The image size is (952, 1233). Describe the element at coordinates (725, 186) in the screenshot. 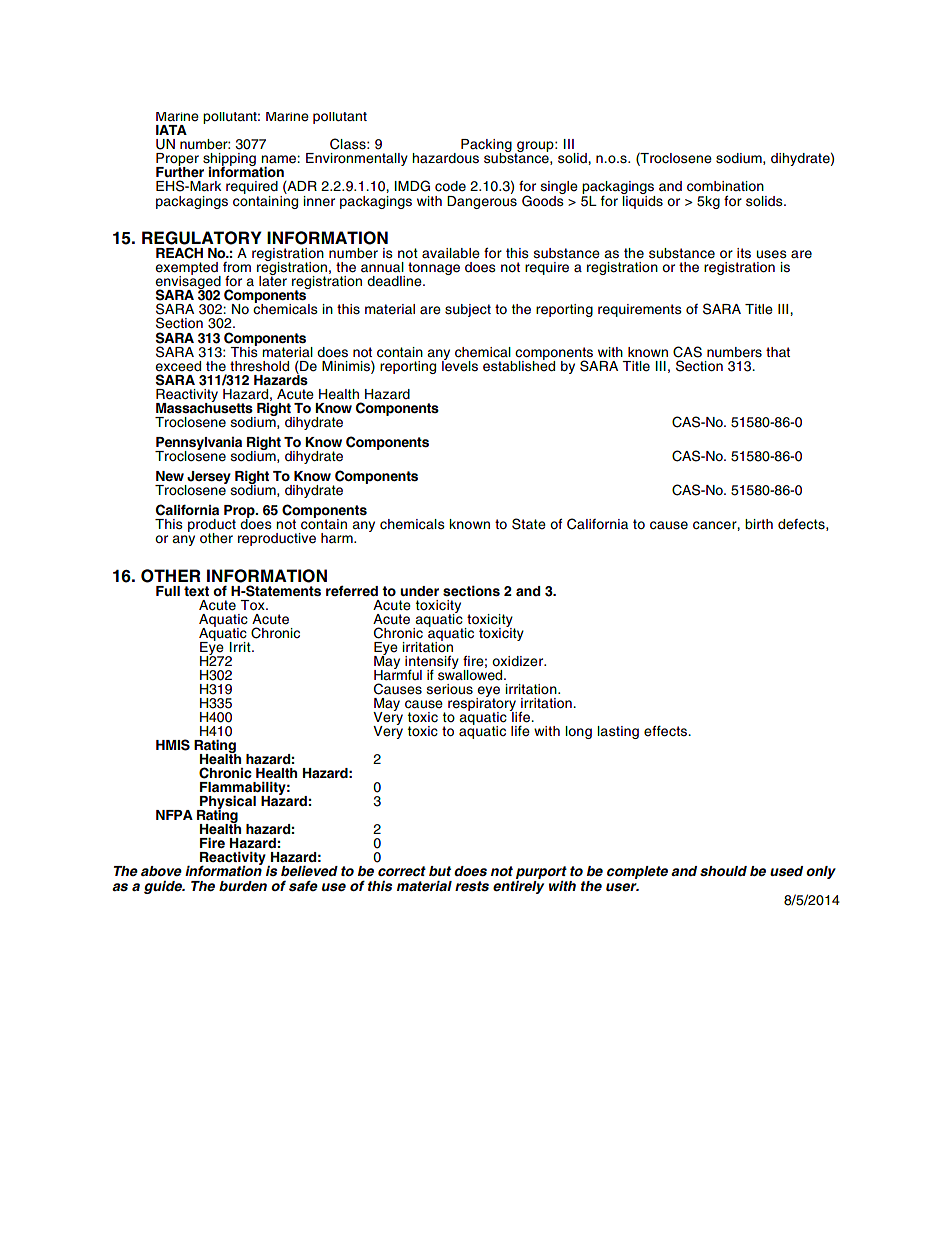

I see `combination` at that location.
